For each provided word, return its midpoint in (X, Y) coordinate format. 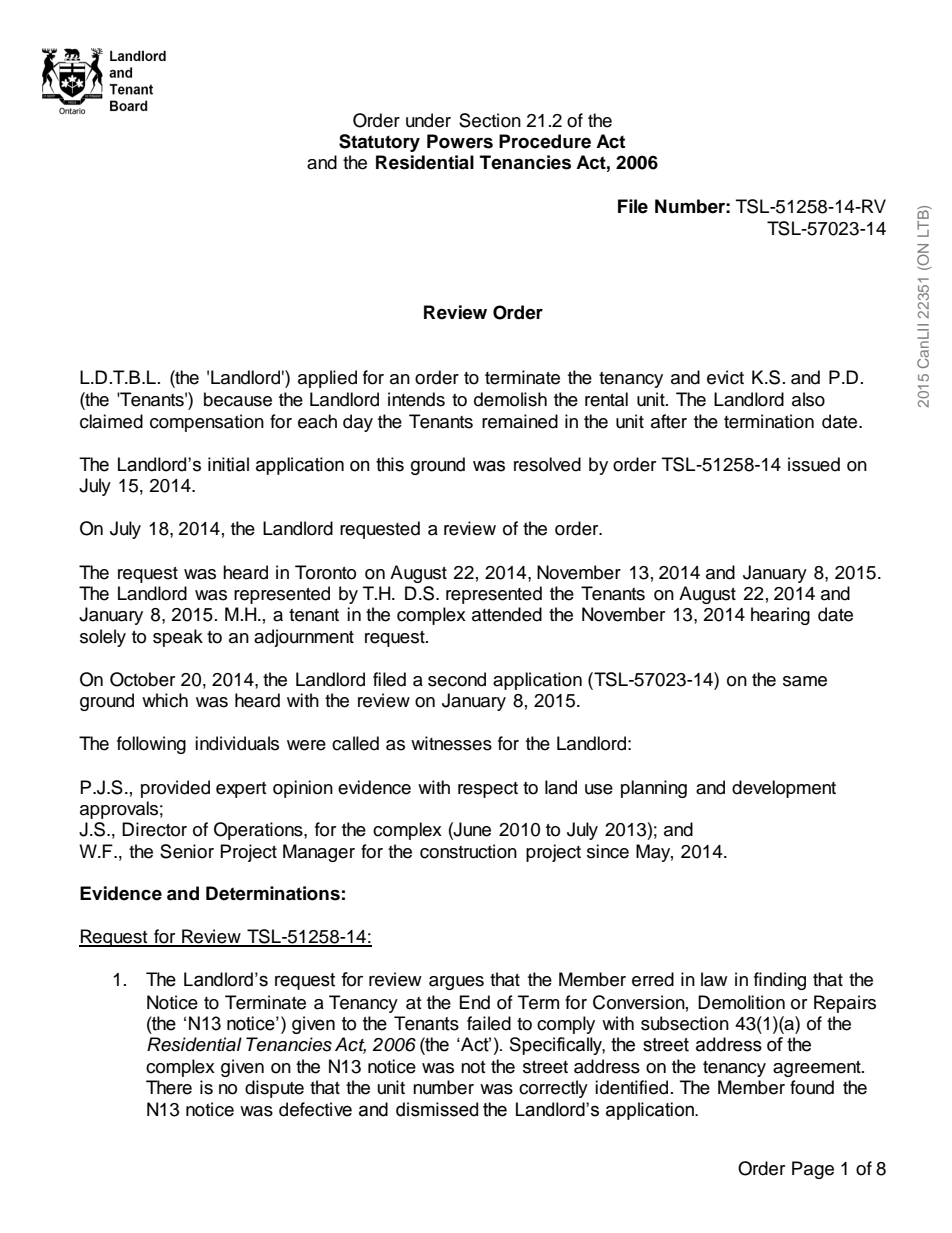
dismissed (437, 1109)
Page (813, 1170)
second (457, 679)
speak (178, 638)
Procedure (545, 141)
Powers (460, 141)
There (169, 1087)
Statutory (379, 143)
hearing (780, 616)
